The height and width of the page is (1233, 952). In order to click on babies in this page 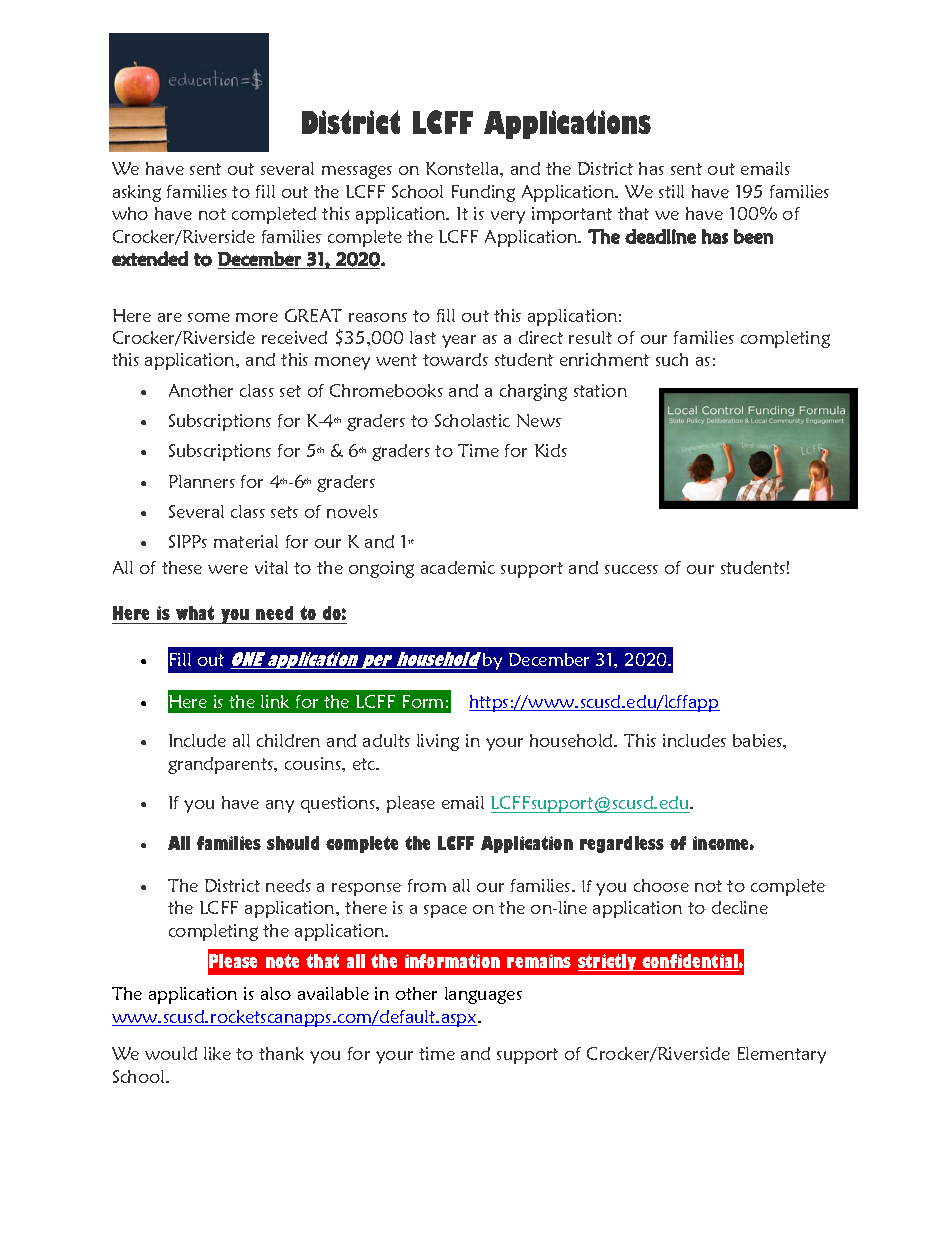, I will do `click(758, 740)`.
